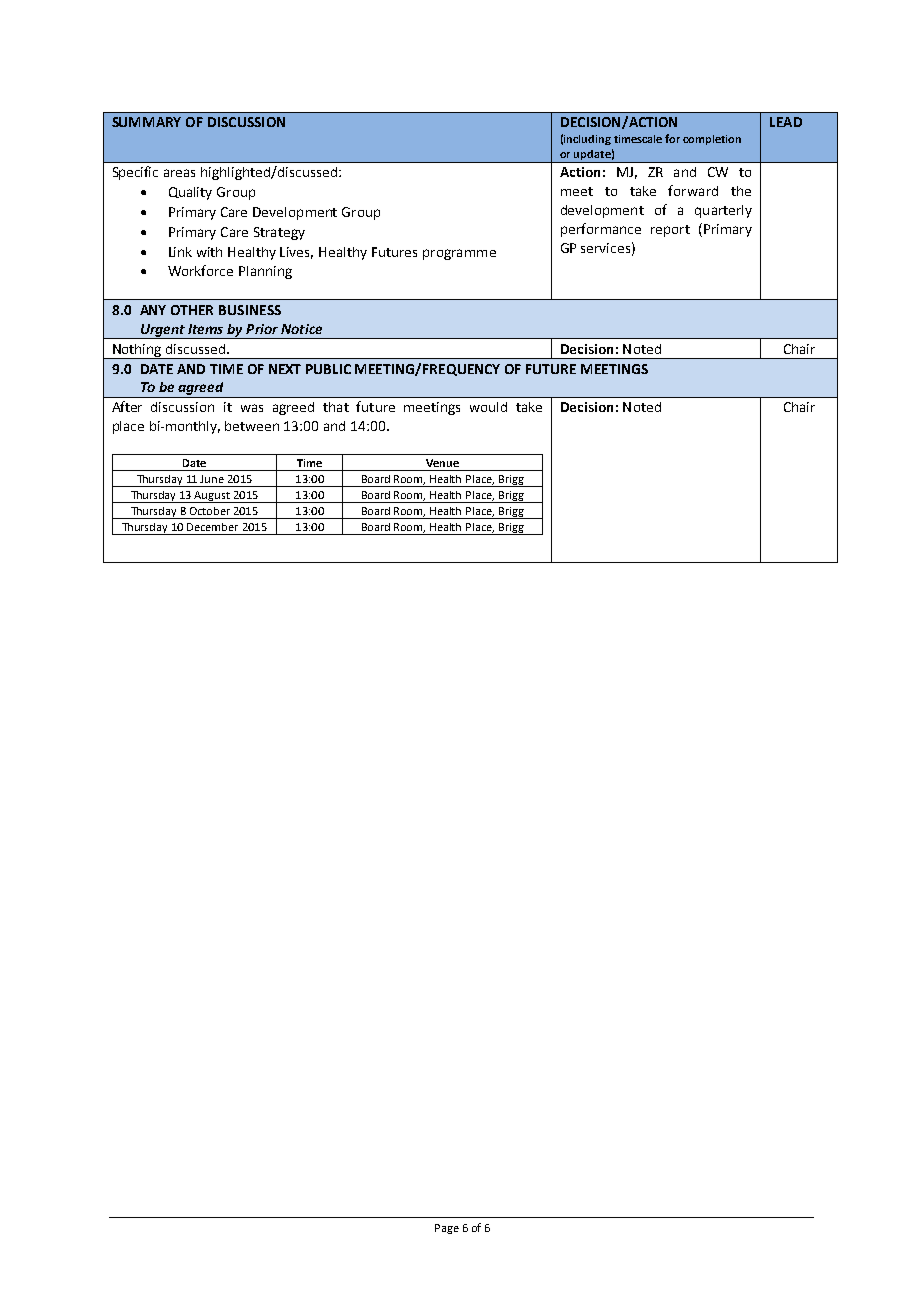 This page has width=924, height=1308. What do you see at coordinates (459, 254) in the page?
I see `programme` at bounding box center [459, 254].
